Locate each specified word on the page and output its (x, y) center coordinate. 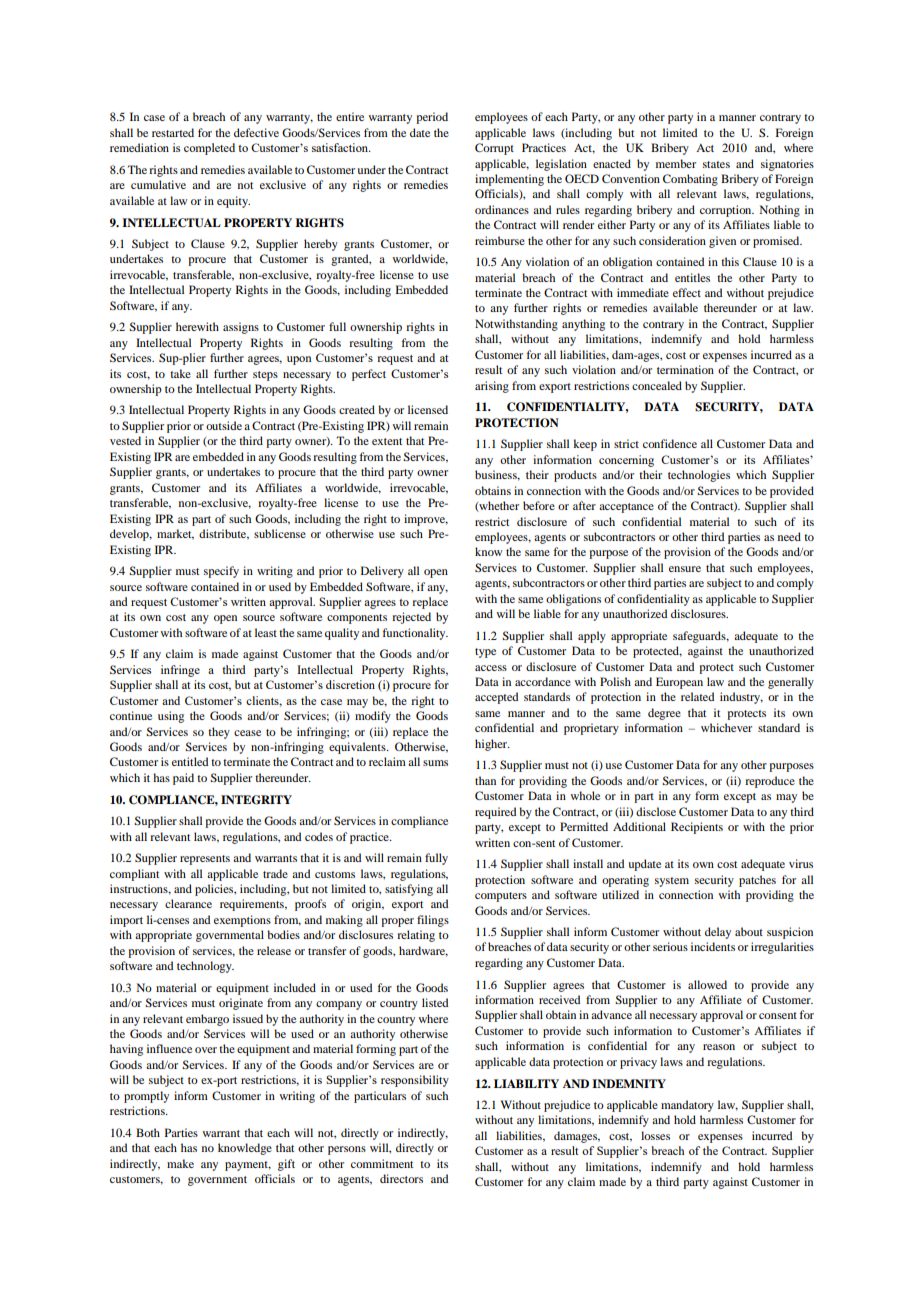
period (432, 118)
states (716, 164)
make (180, 1163)
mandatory (687, 1106)
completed (209, 149)
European (679, 683)
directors (401, 1178)
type (485, 653)
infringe (180, 671)
